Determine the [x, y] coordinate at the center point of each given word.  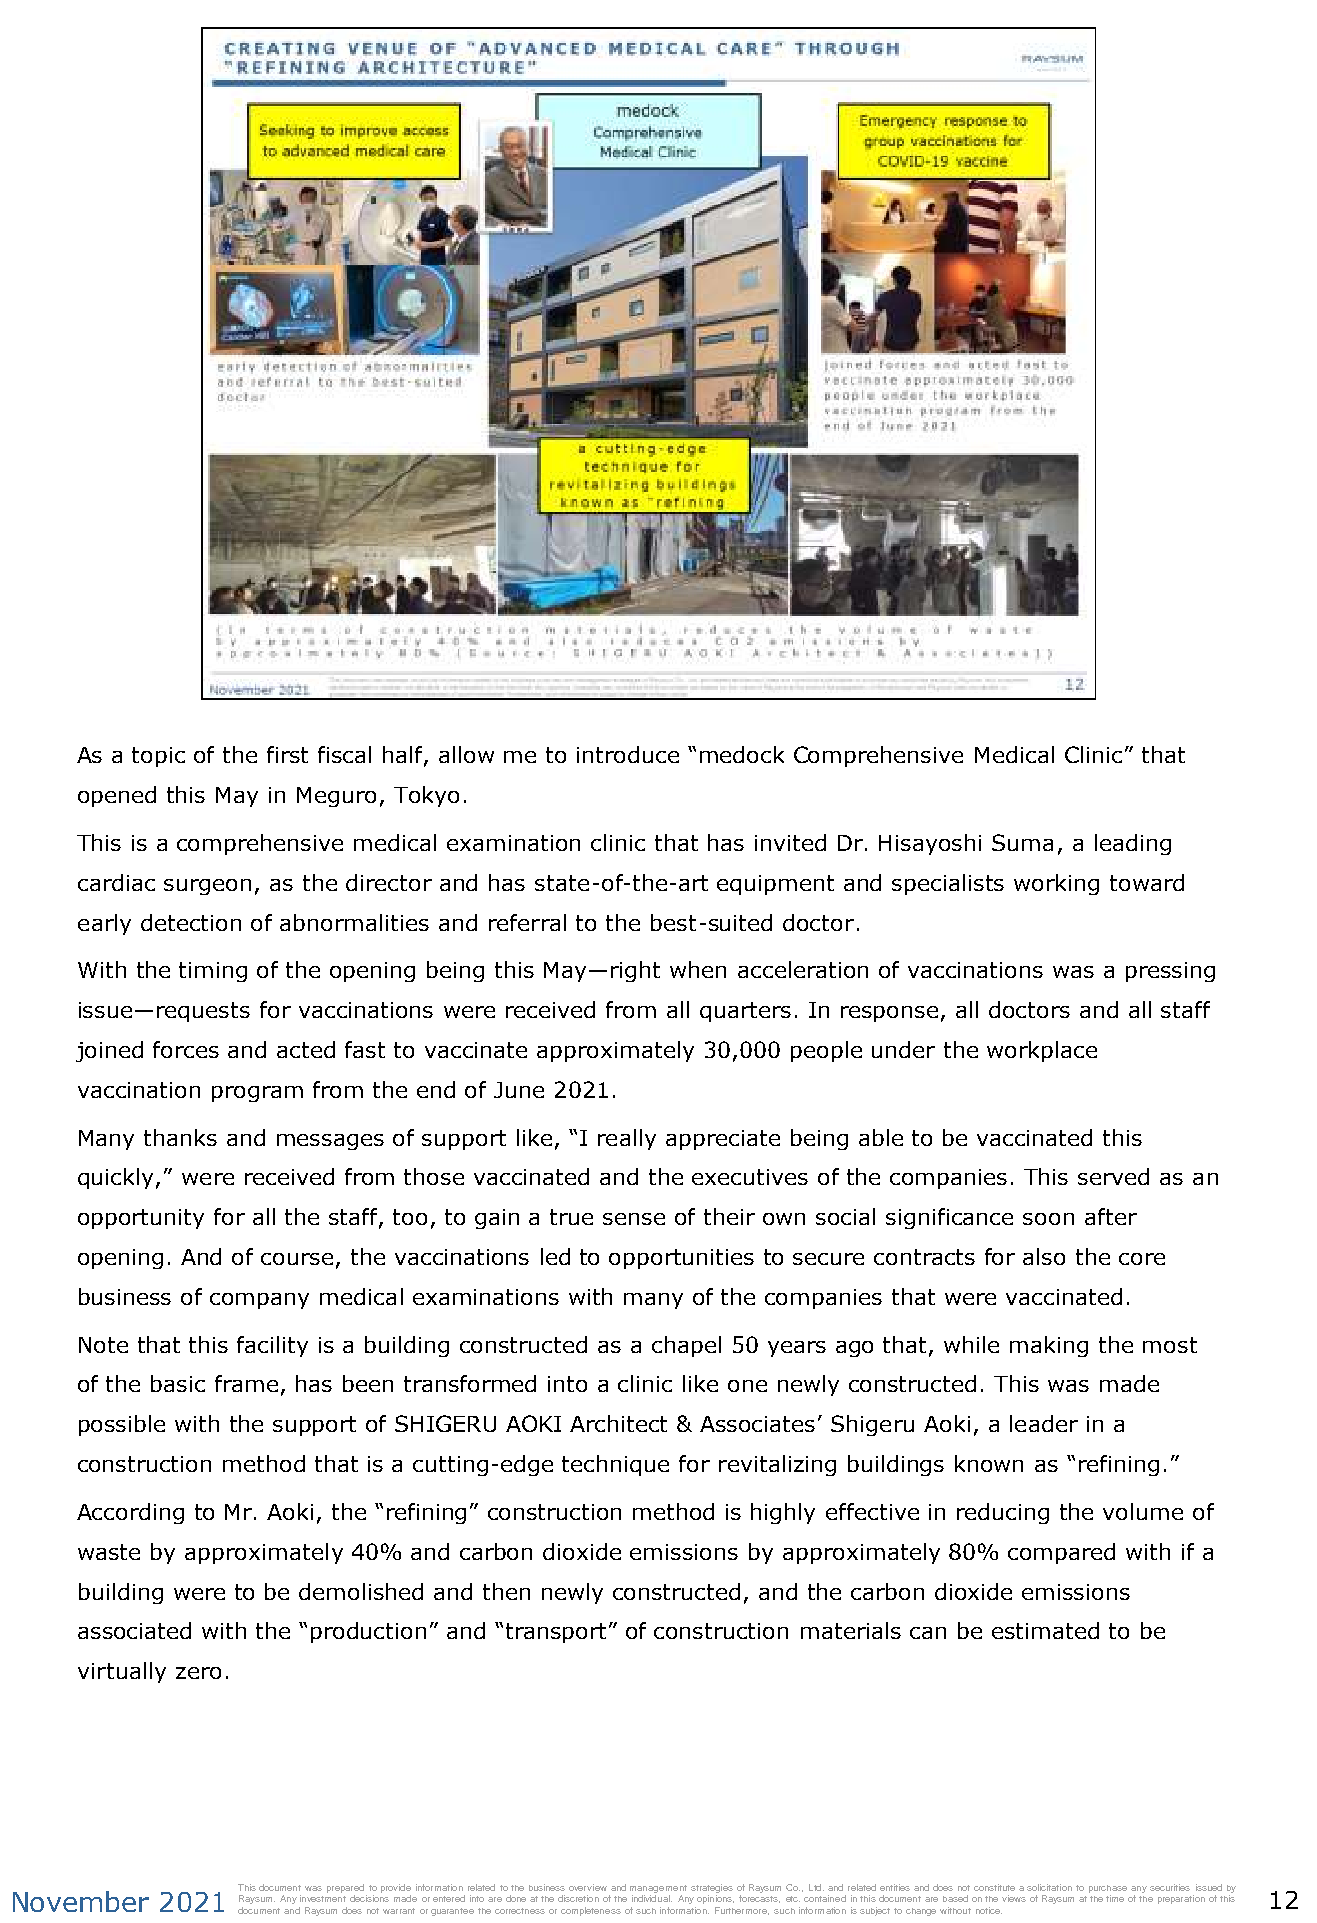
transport [558, 1633]
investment [323, 1898]
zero [198, 1673]
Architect [618, 1423]
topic [158, 757]
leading [1133, 844]
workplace [1042, 1051]
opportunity [141, 1219]
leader [1044, 1423]
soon [1048, 1219]
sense [634, 1219]
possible [122, 1425]
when [698, 969]
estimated [1045, 1630]
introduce [628, 754]
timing [213, 972]
